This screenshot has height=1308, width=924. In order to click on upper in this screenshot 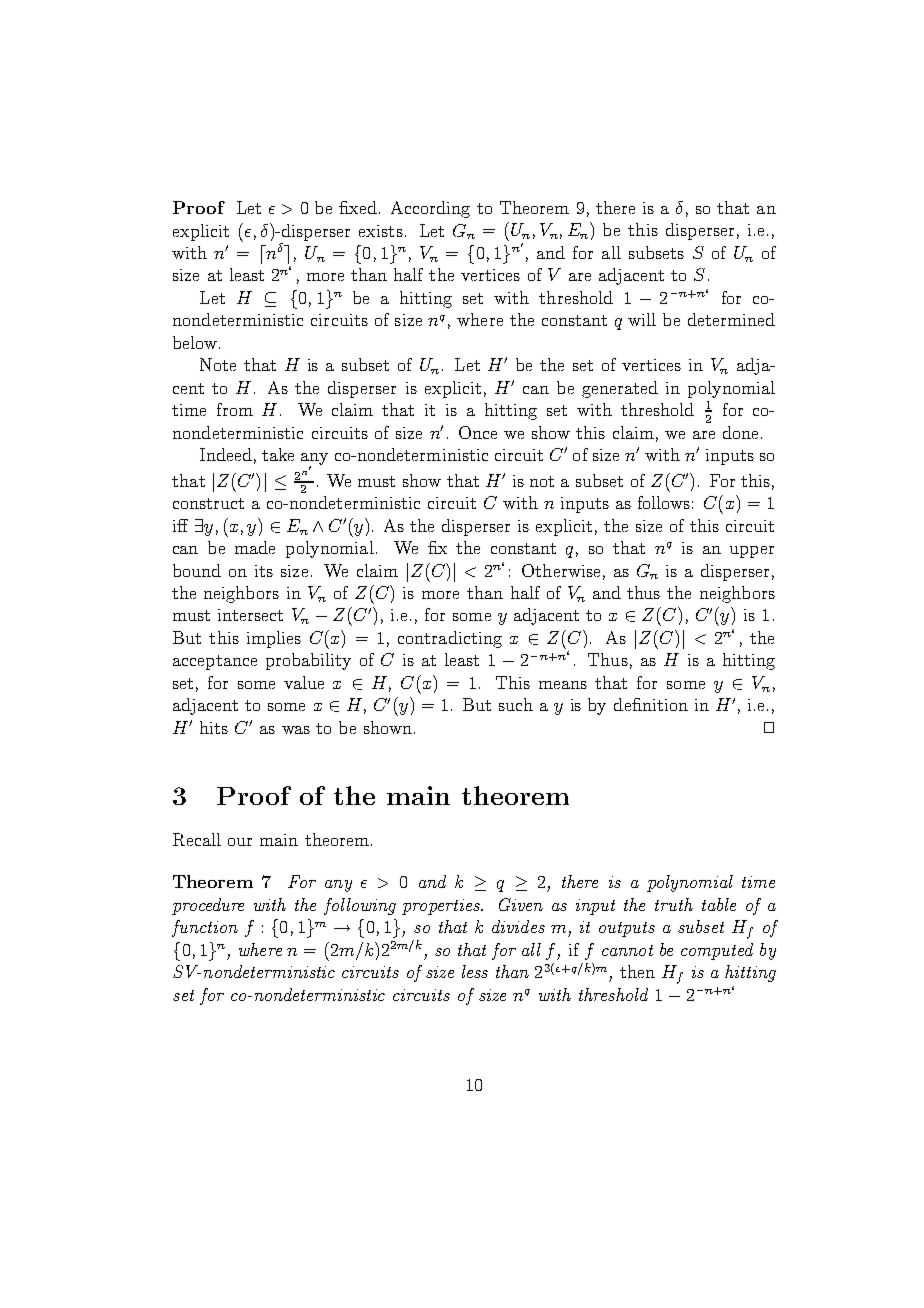, I will do `click(752, 552)`.
